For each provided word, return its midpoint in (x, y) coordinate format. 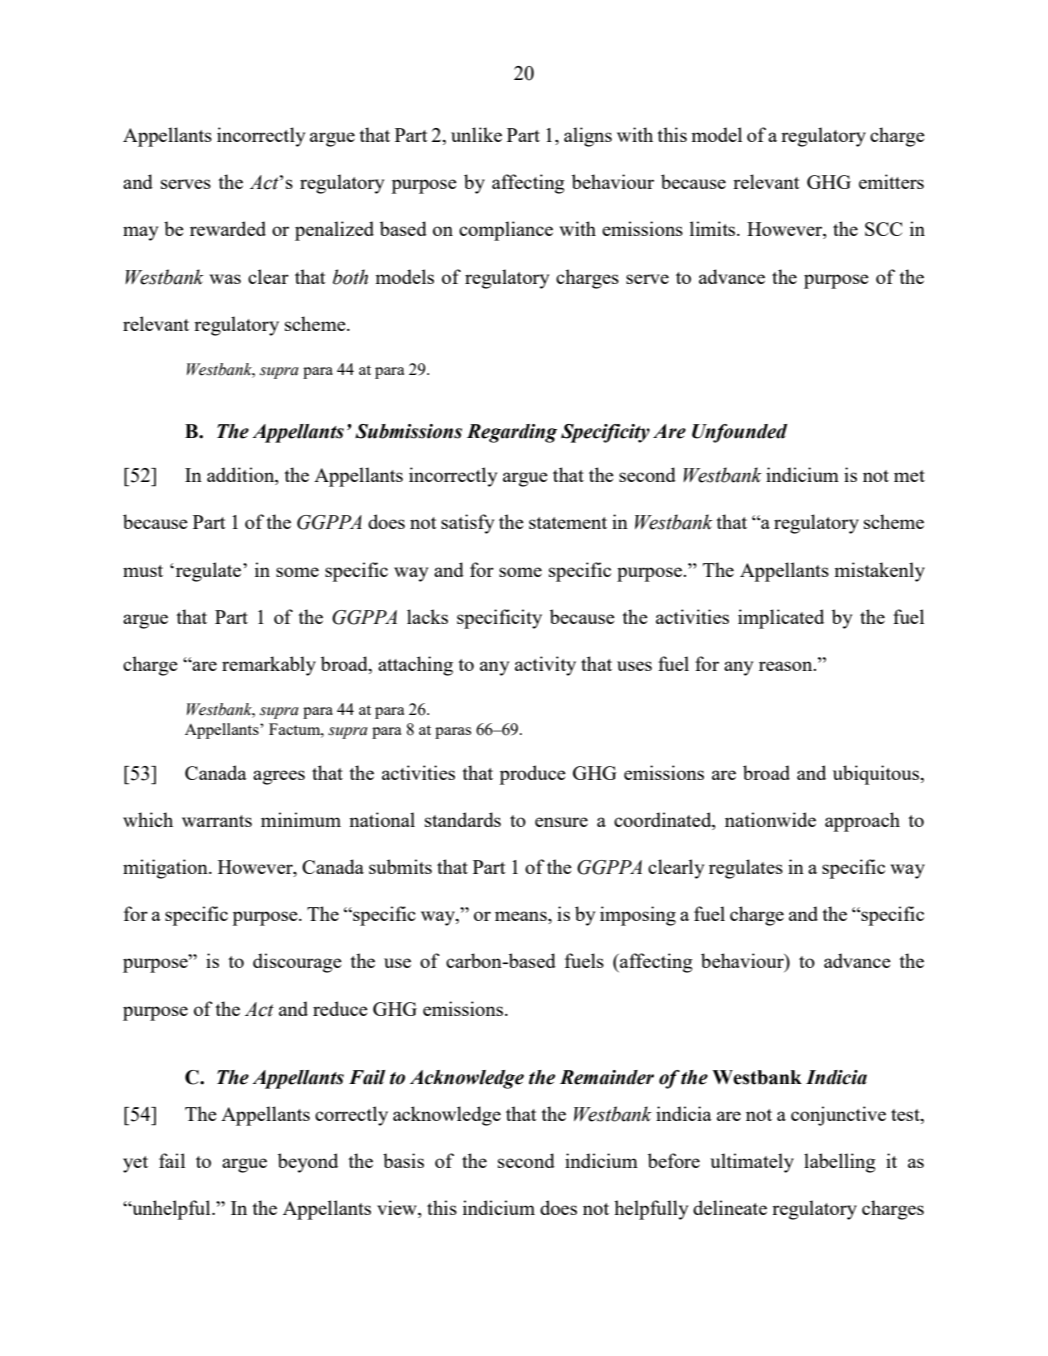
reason (787, 666)
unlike (476, 134)
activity (545, 666)
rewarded (228, 228)
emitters (891, 181)
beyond (308, 1163)
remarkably (269, 666)
